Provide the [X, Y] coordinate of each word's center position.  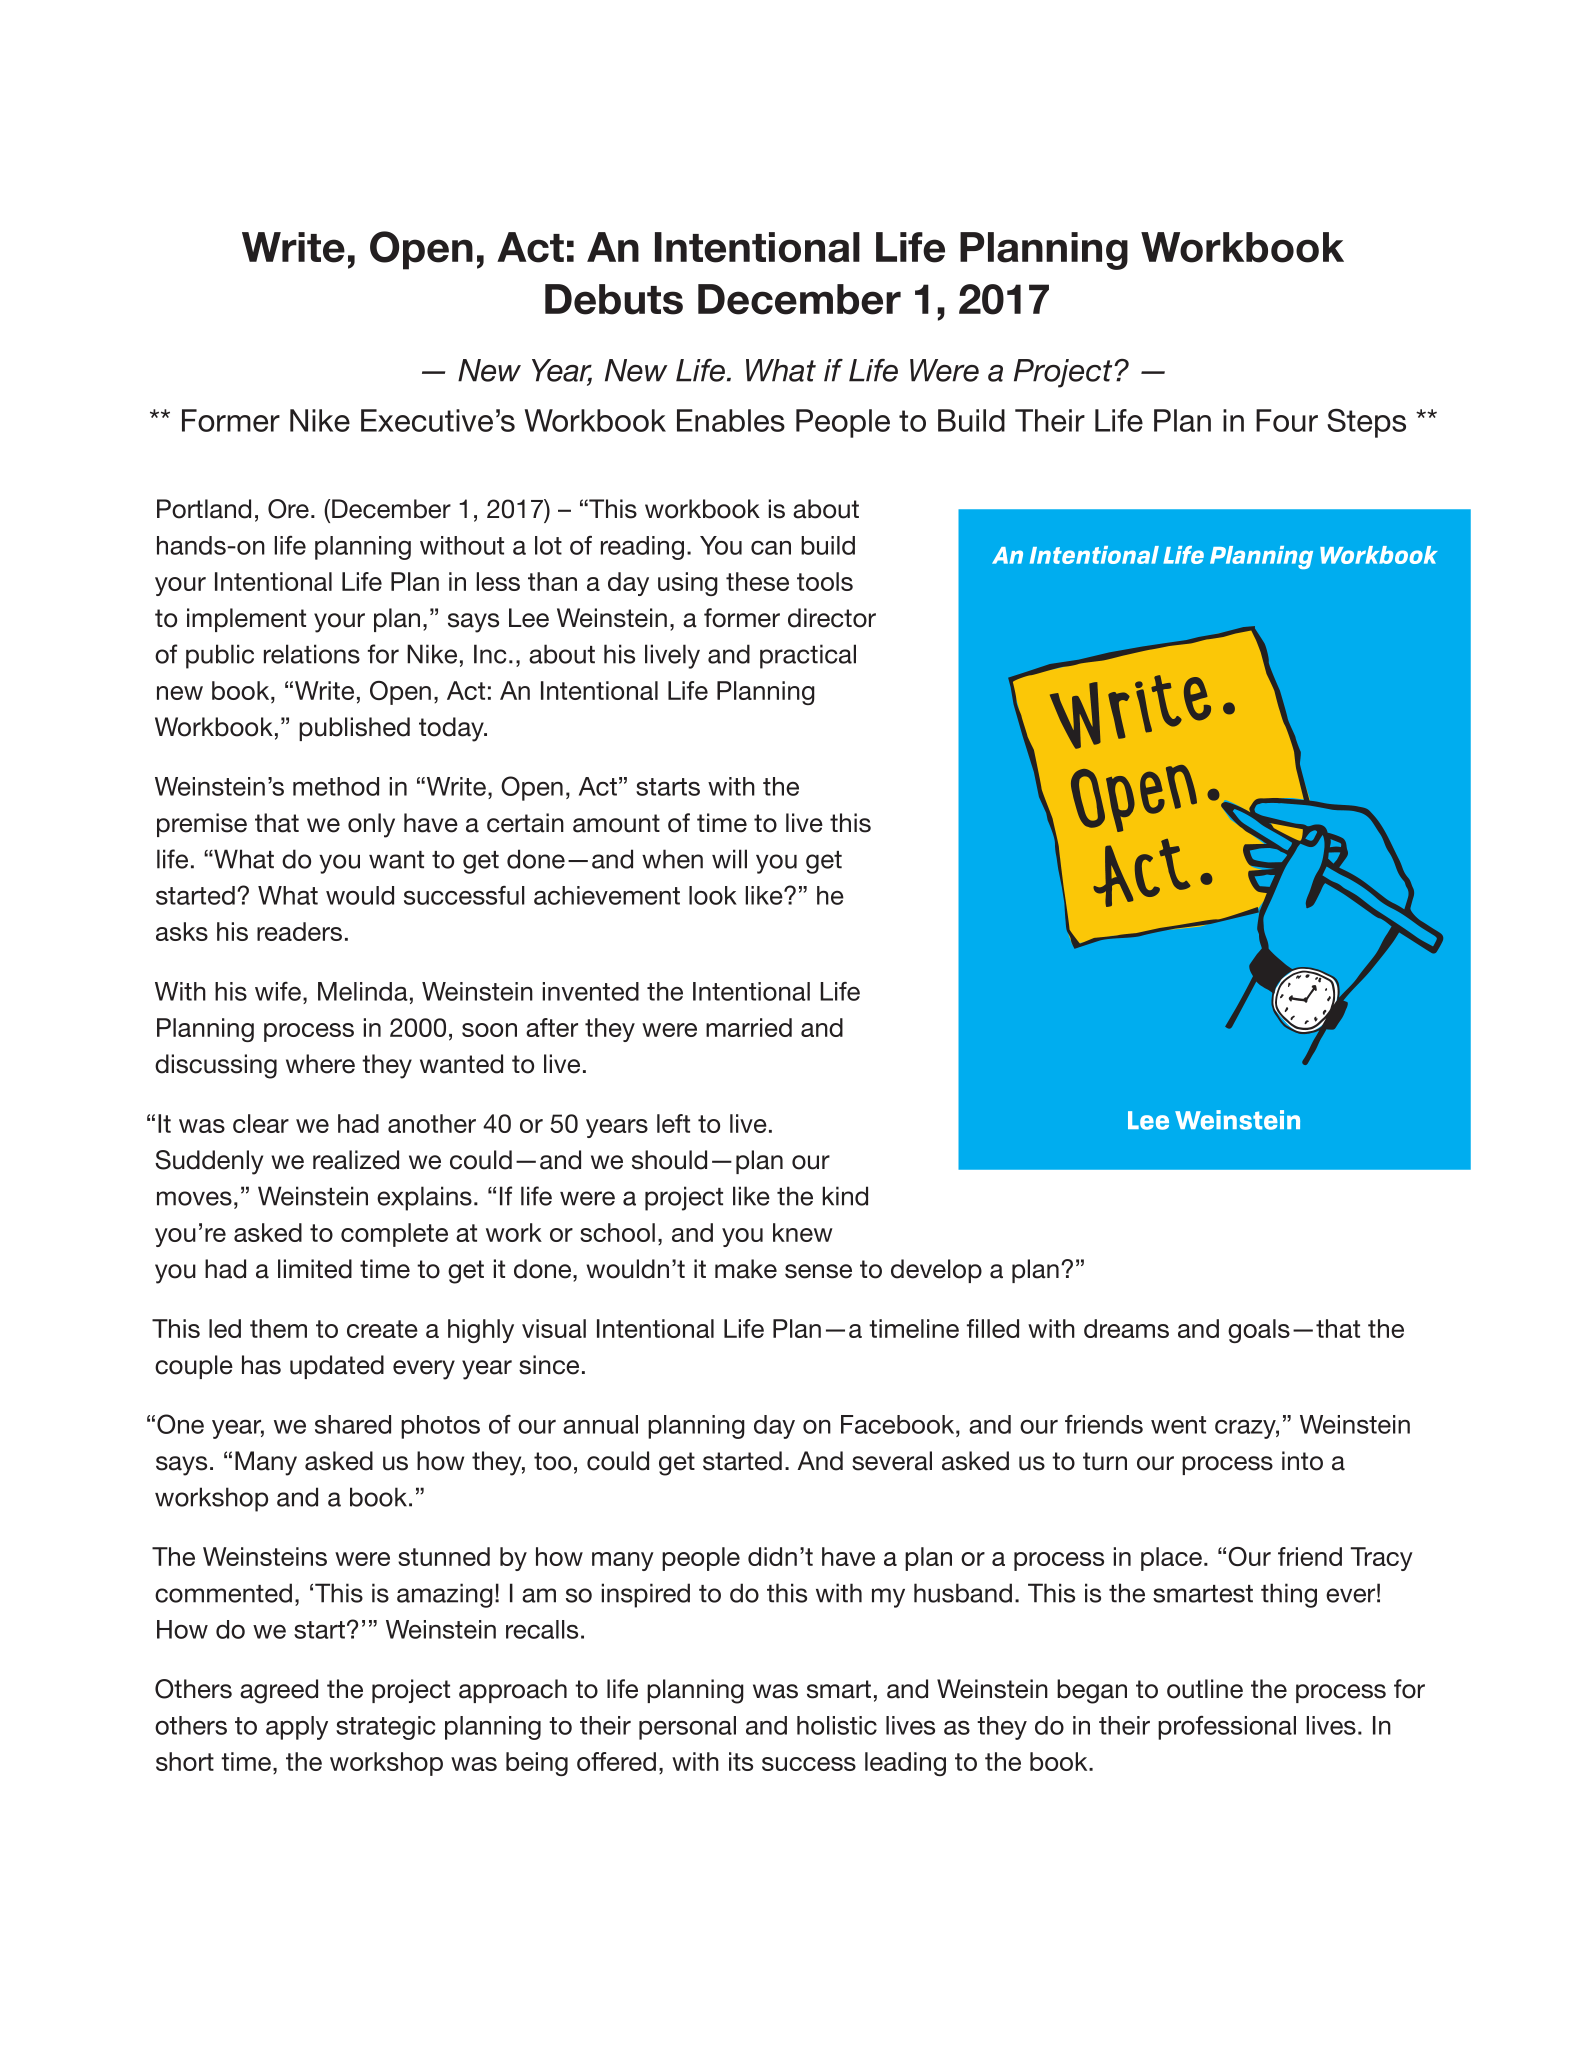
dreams [1126, 1328]
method [336, 786]
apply [297, 1728]
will [729, 859]
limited [315, 1269]
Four [1287, 420]
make [746, 1269]
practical [808, 656]
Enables [731, 420]
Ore [288, 509]
